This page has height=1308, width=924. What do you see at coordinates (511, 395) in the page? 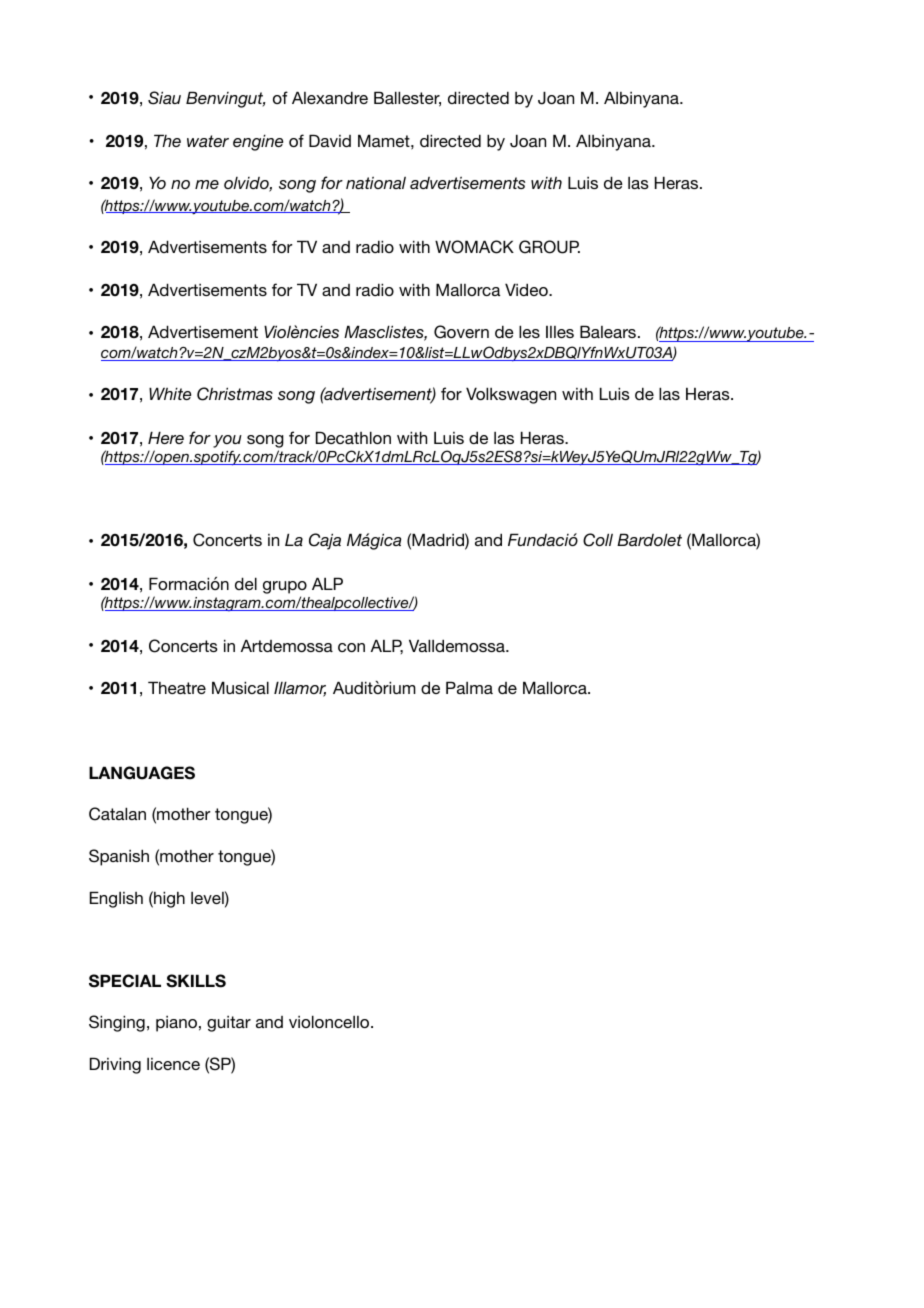
I see `Volkswagen` at bounding box center [511, 395].
